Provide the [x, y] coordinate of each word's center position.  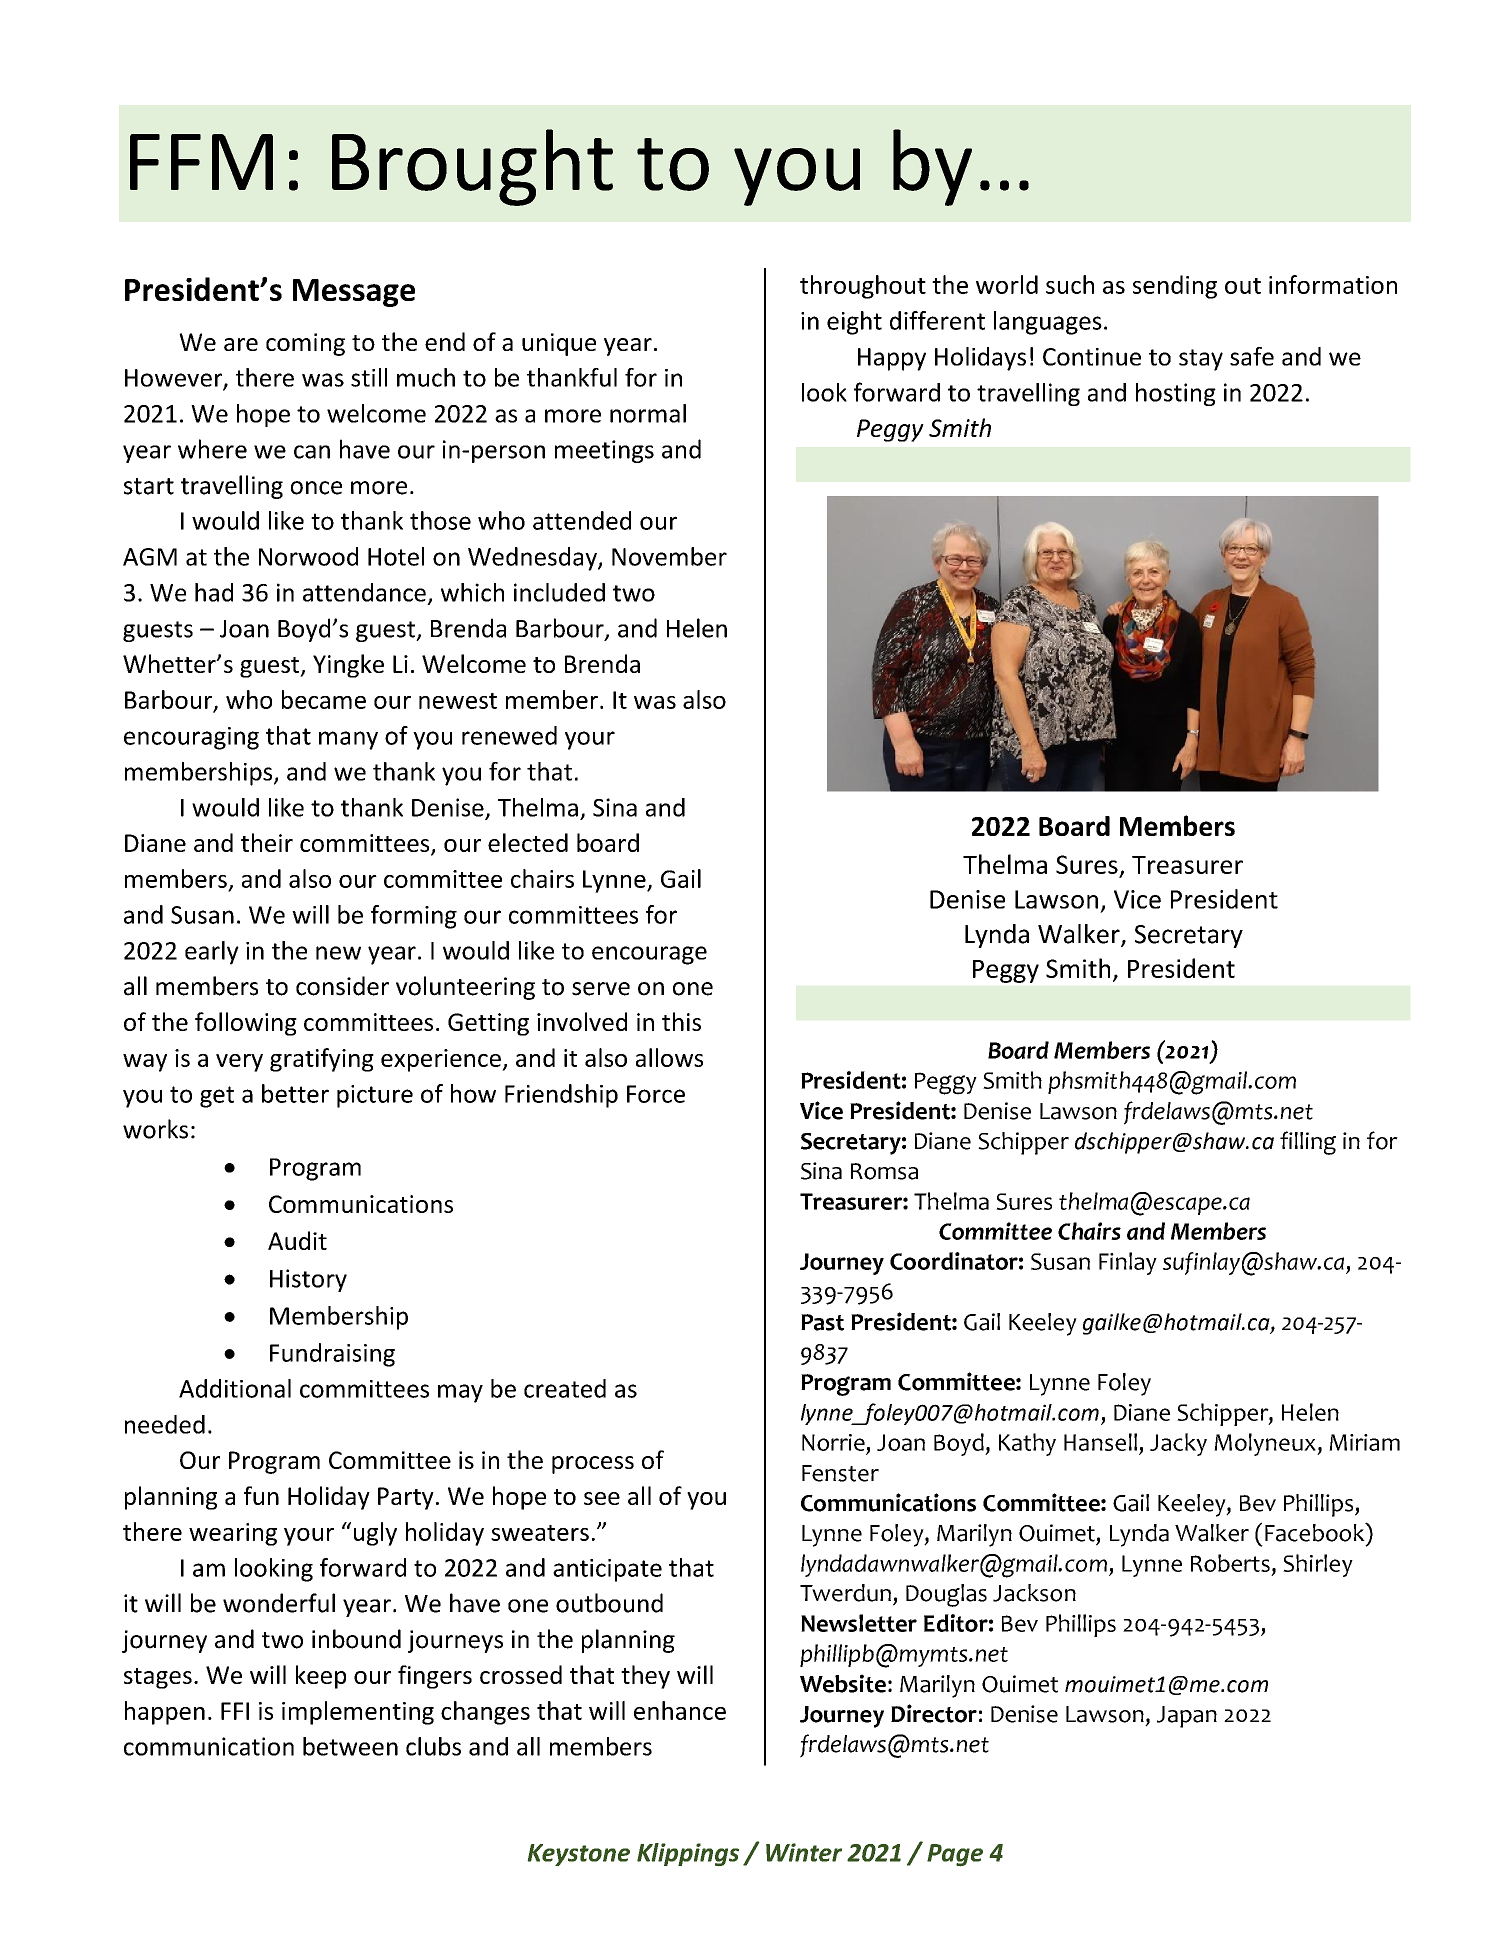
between [350, 1746]
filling [1308, 1143]
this [681, 1021]
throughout [863, 287]
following [246, 1024]
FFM [201, 162]
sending [1175, 287]
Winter [804, 1852]
